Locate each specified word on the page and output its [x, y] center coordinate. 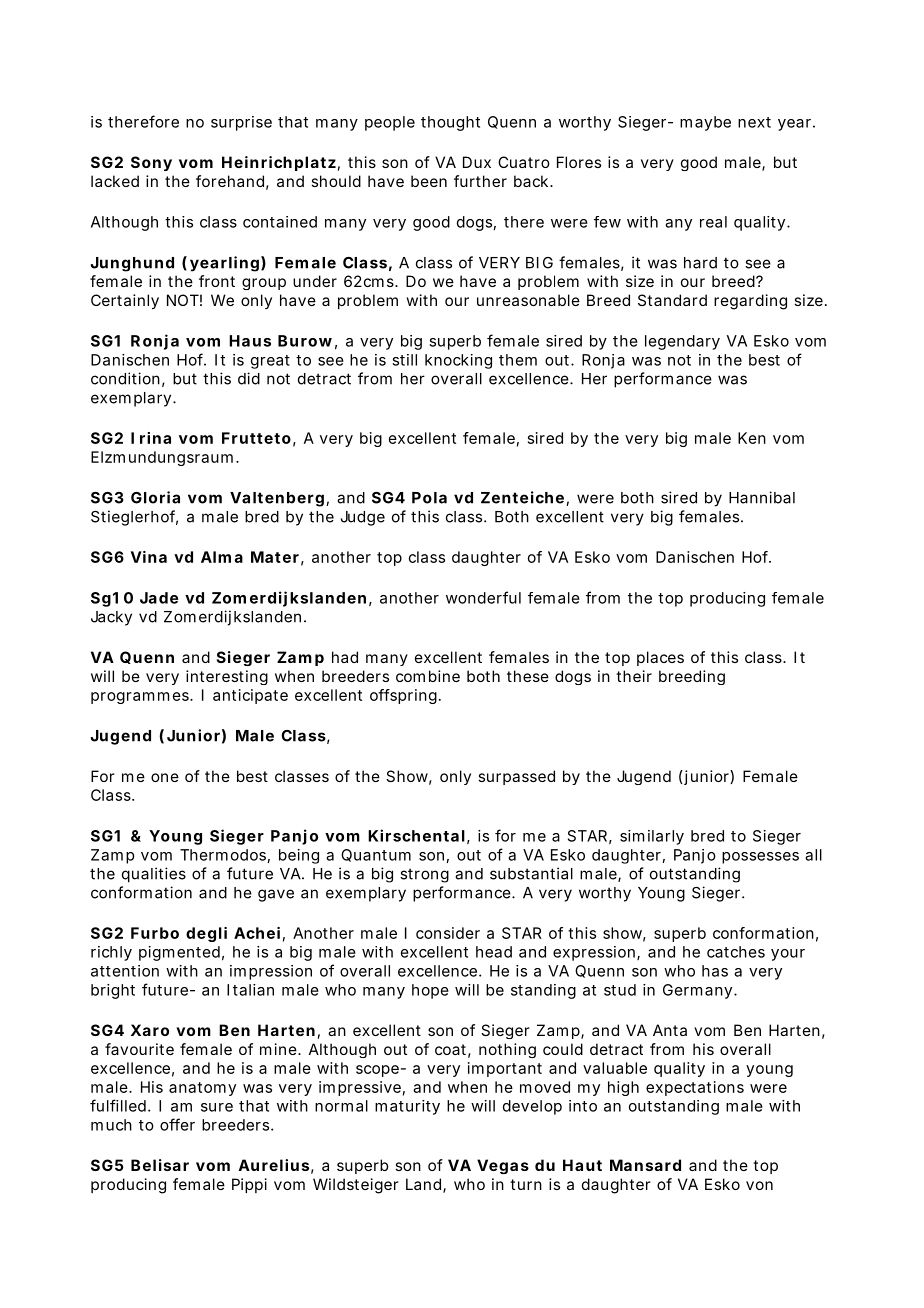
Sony [151, 163]
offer [177, 1124]
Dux [477, 162]
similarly [652, 837]
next [754, 122]
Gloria [155, 497]
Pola [429, 498]
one [165, 777]
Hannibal [762, 497]
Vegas [503, 1166]
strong [424, 875]
